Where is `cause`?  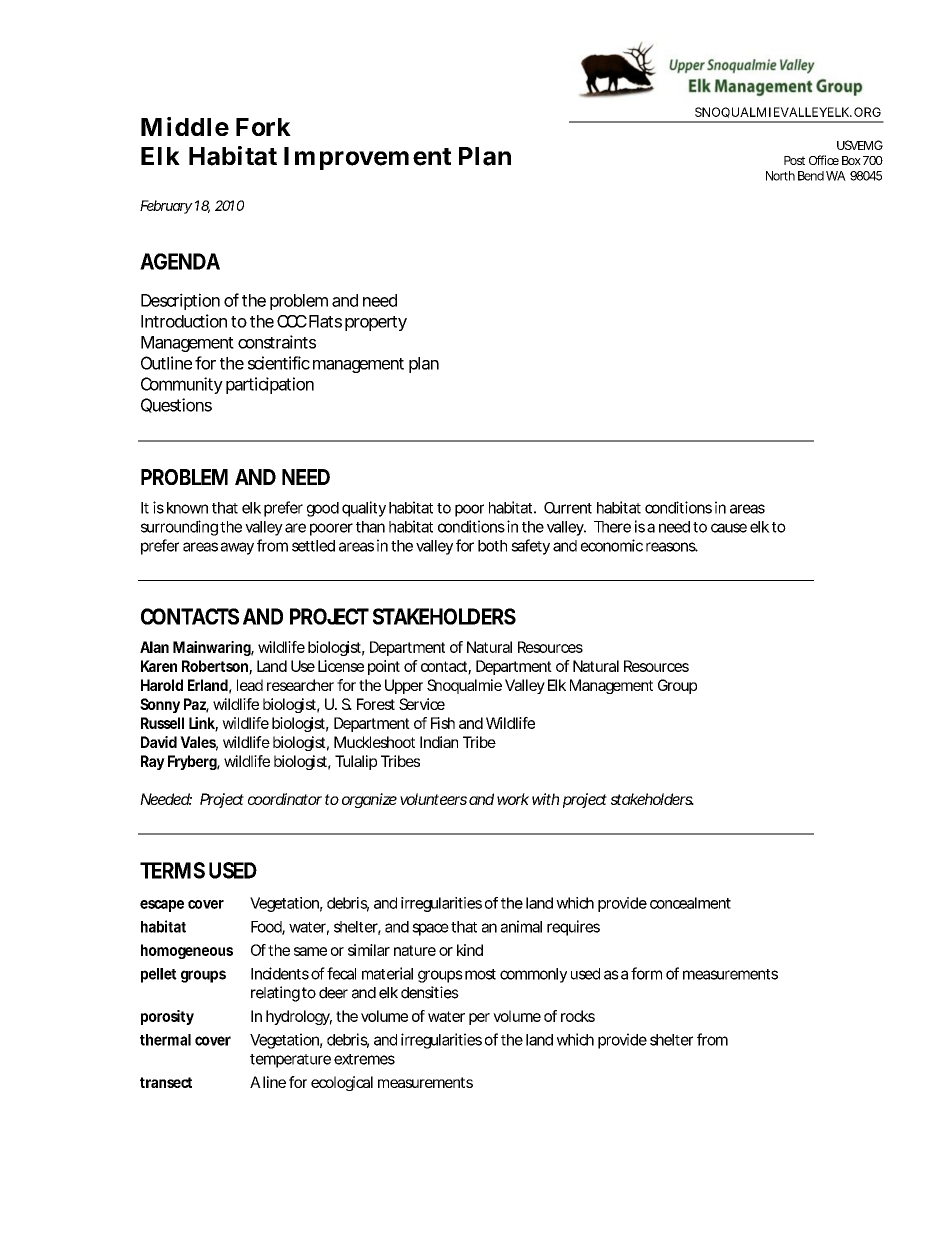 cause is located at coordinates (729, 528).
